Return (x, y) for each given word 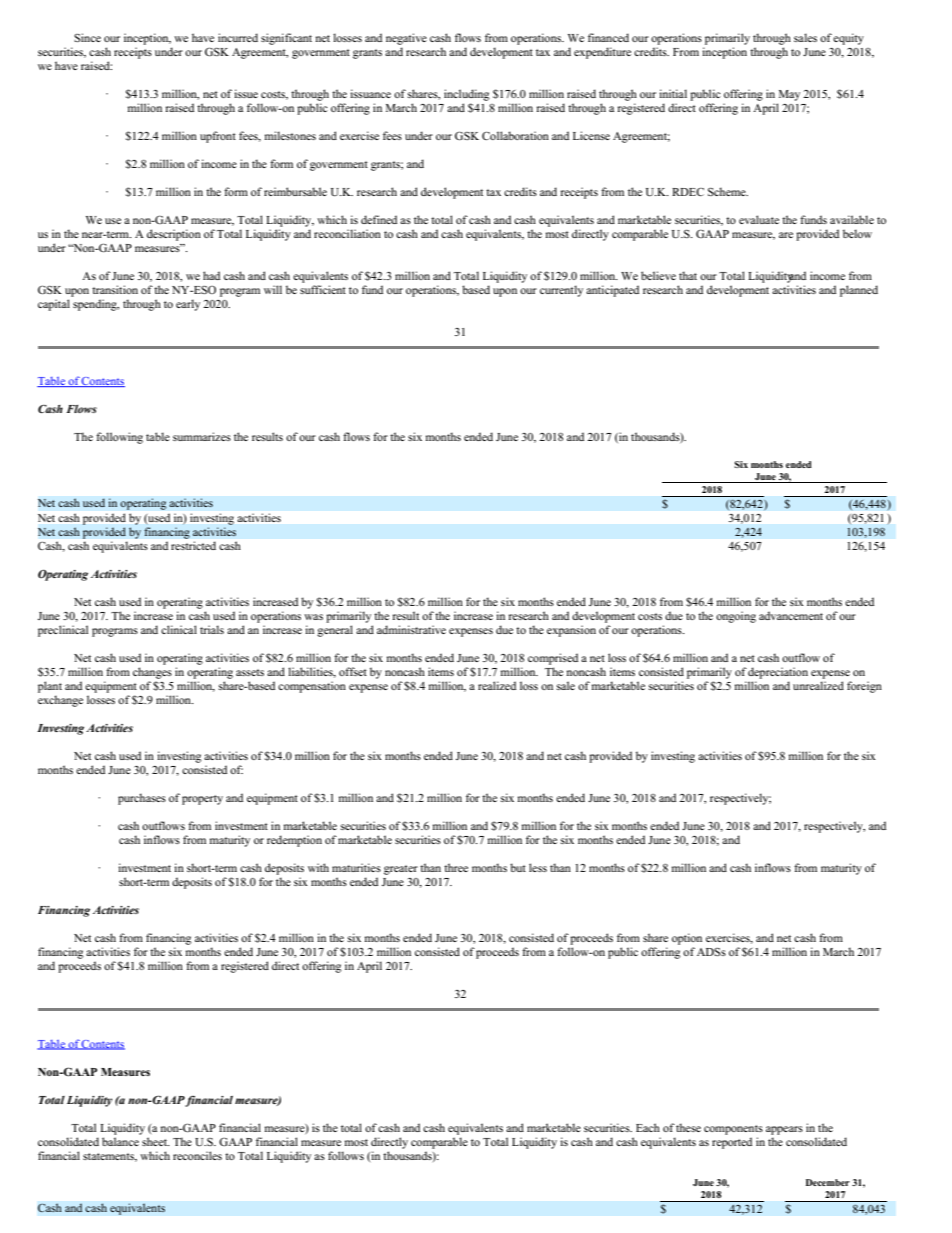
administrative (411, 629)
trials (212, 629)
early (188, 305)
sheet (156, 1141)
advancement (791, 615)
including (466, 95)
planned (859, 291)
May (789, 95)
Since (87, 37)
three (456, 867)
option (687, 939)
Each (648, 1127)
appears (784, 1130)
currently (561, 291)
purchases (142, 799)
